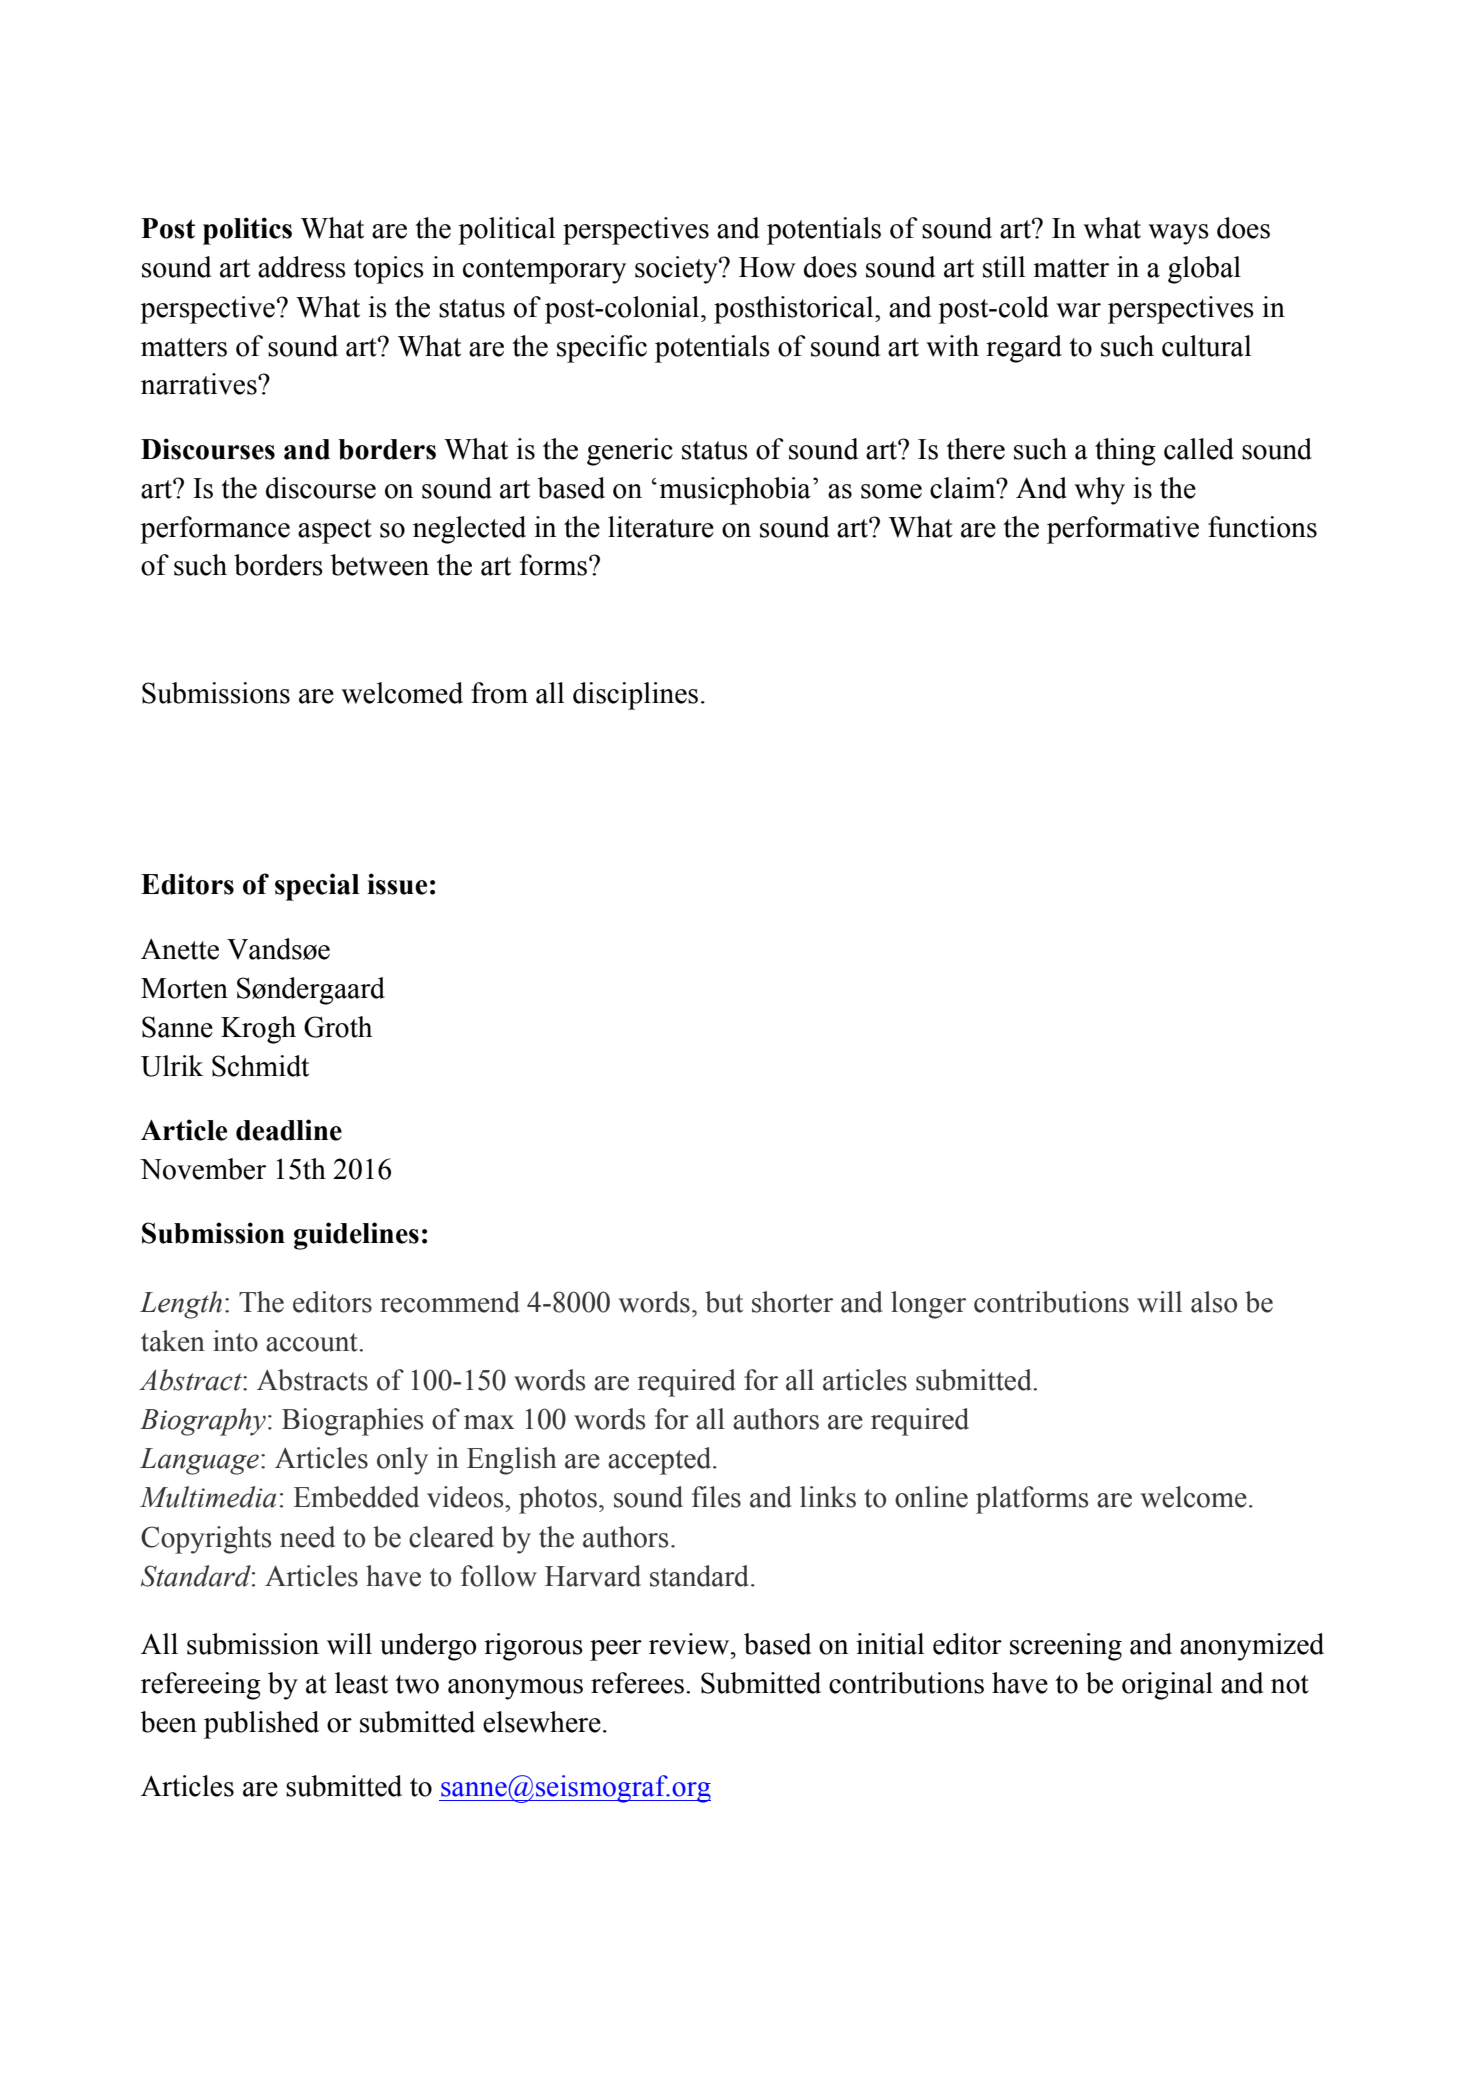 The image size is (1468, 2076). What do you see at coordinates (661, 527) in the screenshot?
I see `literature` at bounding box center [661, 527].
